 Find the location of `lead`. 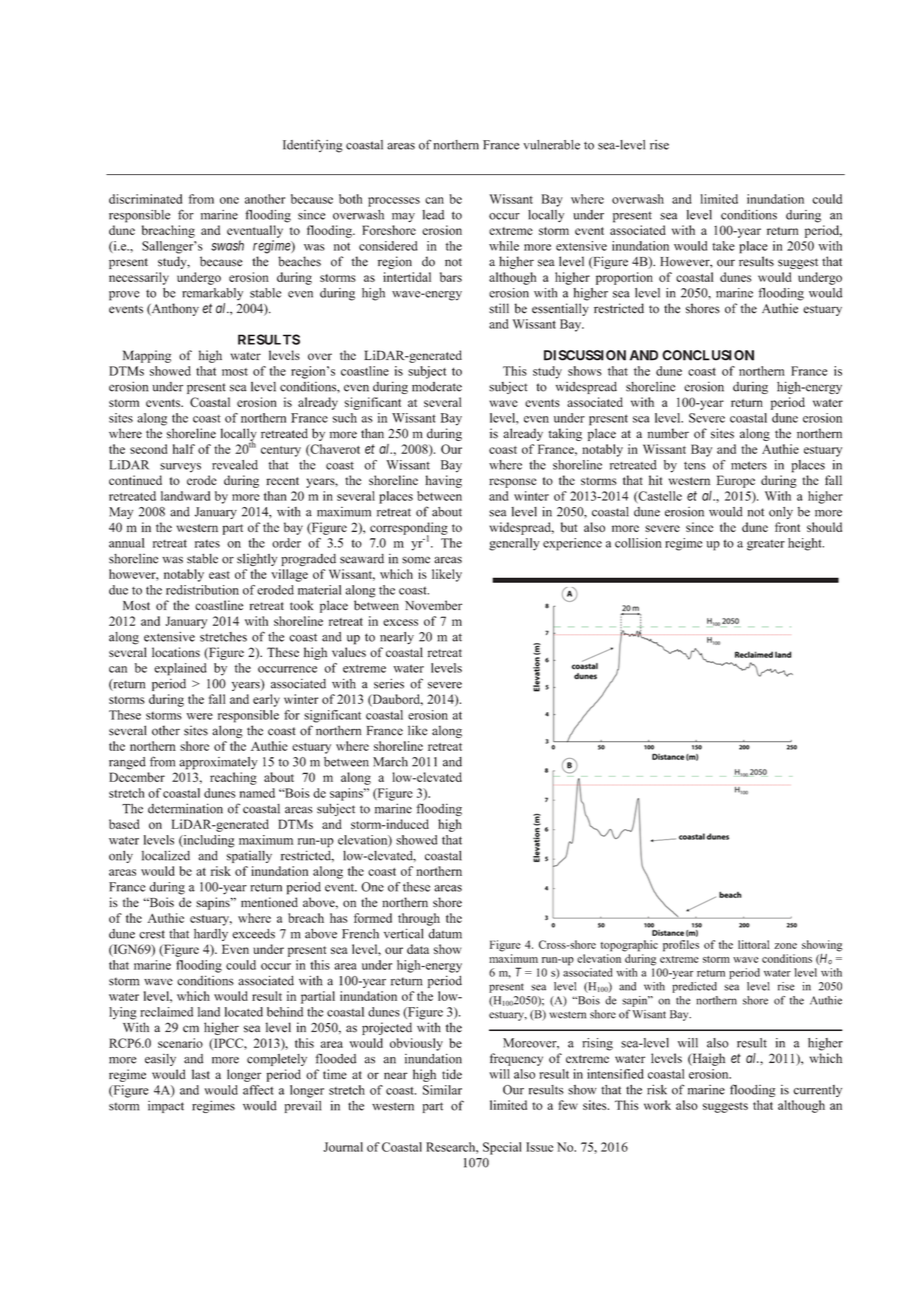

lead is located at coordinates (433, 215).
